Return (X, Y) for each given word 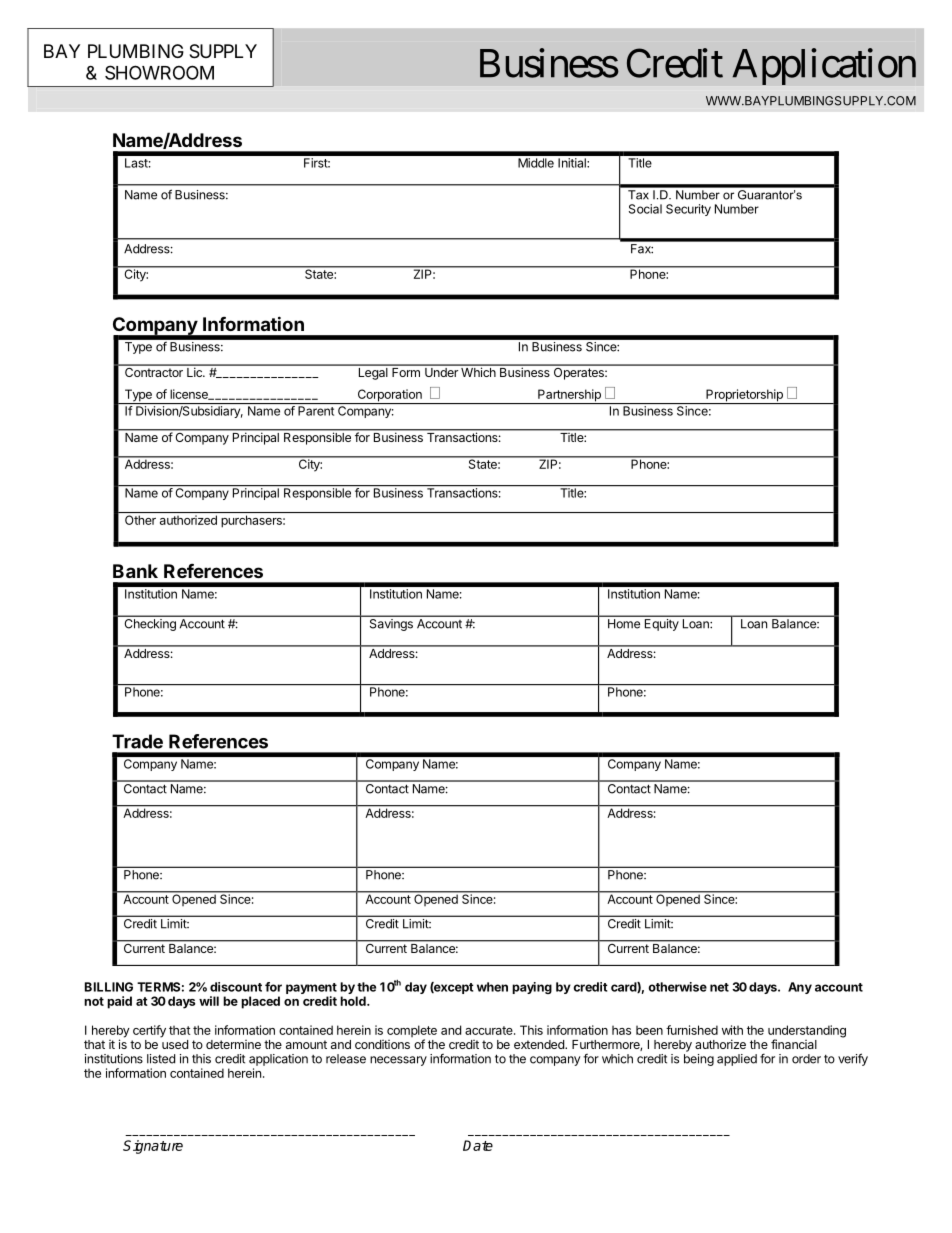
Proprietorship (744, 396)
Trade (137, 741)
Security (688, 210)
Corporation (389, 396)
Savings (391, 623)
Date (478, 1145)
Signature (153, 1147)
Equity (661, 625)
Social (645, 209)
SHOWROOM (159, 72)
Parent (316, 411)
